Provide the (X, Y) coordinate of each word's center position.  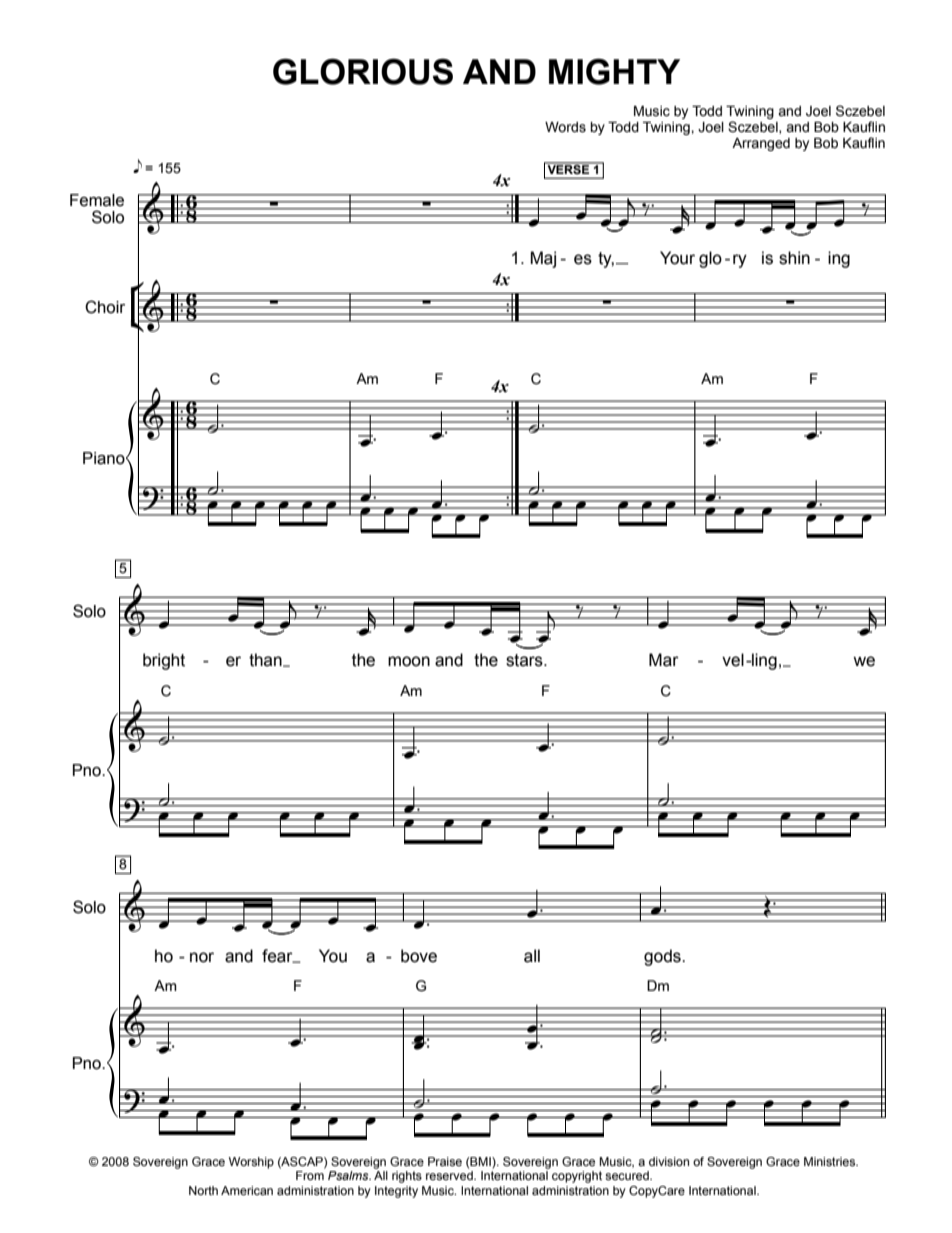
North (203, 1190)
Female (97, 200)
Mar (664, 660)
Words (565, 127)
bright (164, 661)
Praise (445, 1161)
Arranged (761, 144)
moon (409, 661)
